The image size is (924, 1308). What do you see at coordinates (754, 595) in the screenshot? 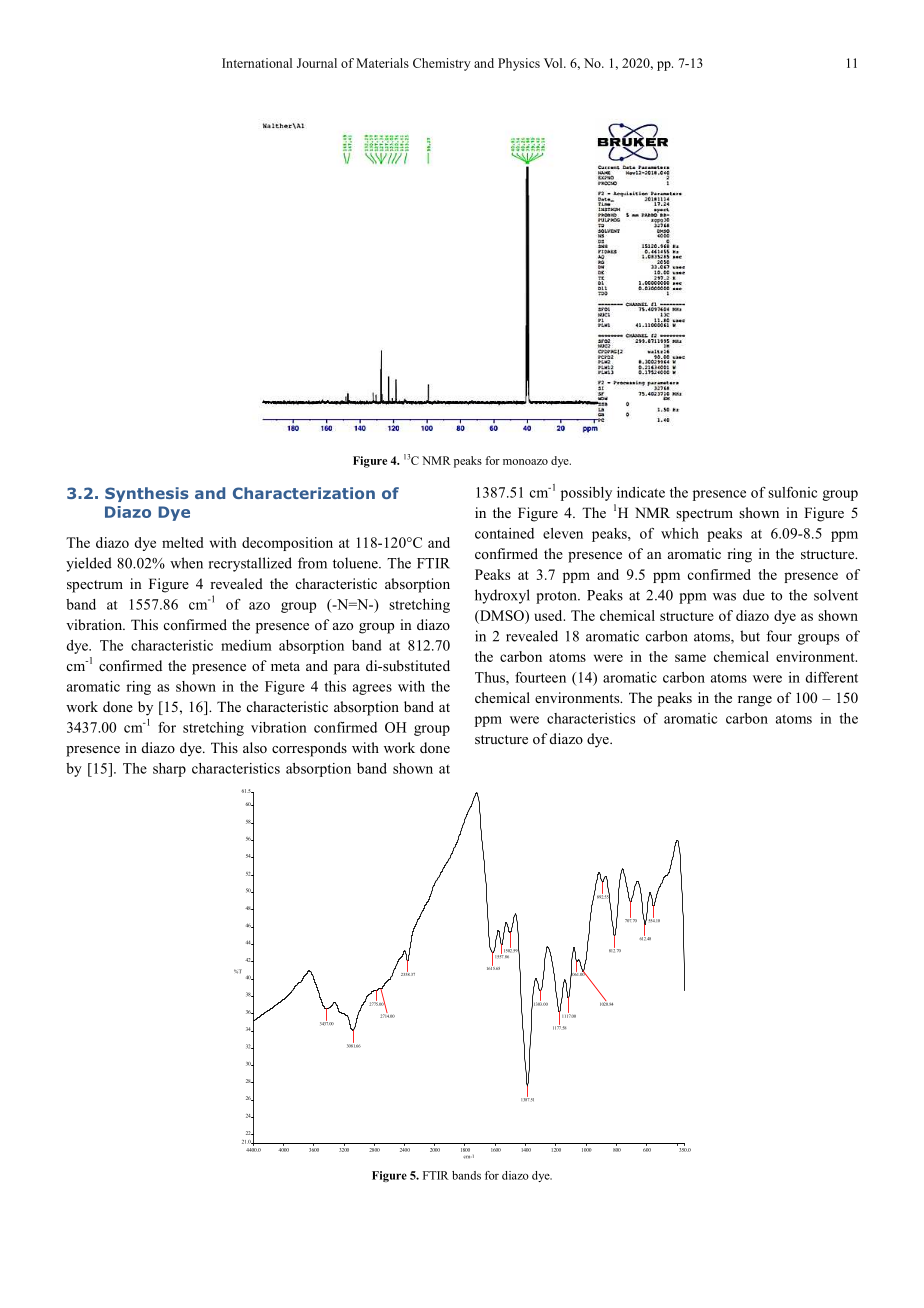
I see `due` at bounding box center [754, 595].
